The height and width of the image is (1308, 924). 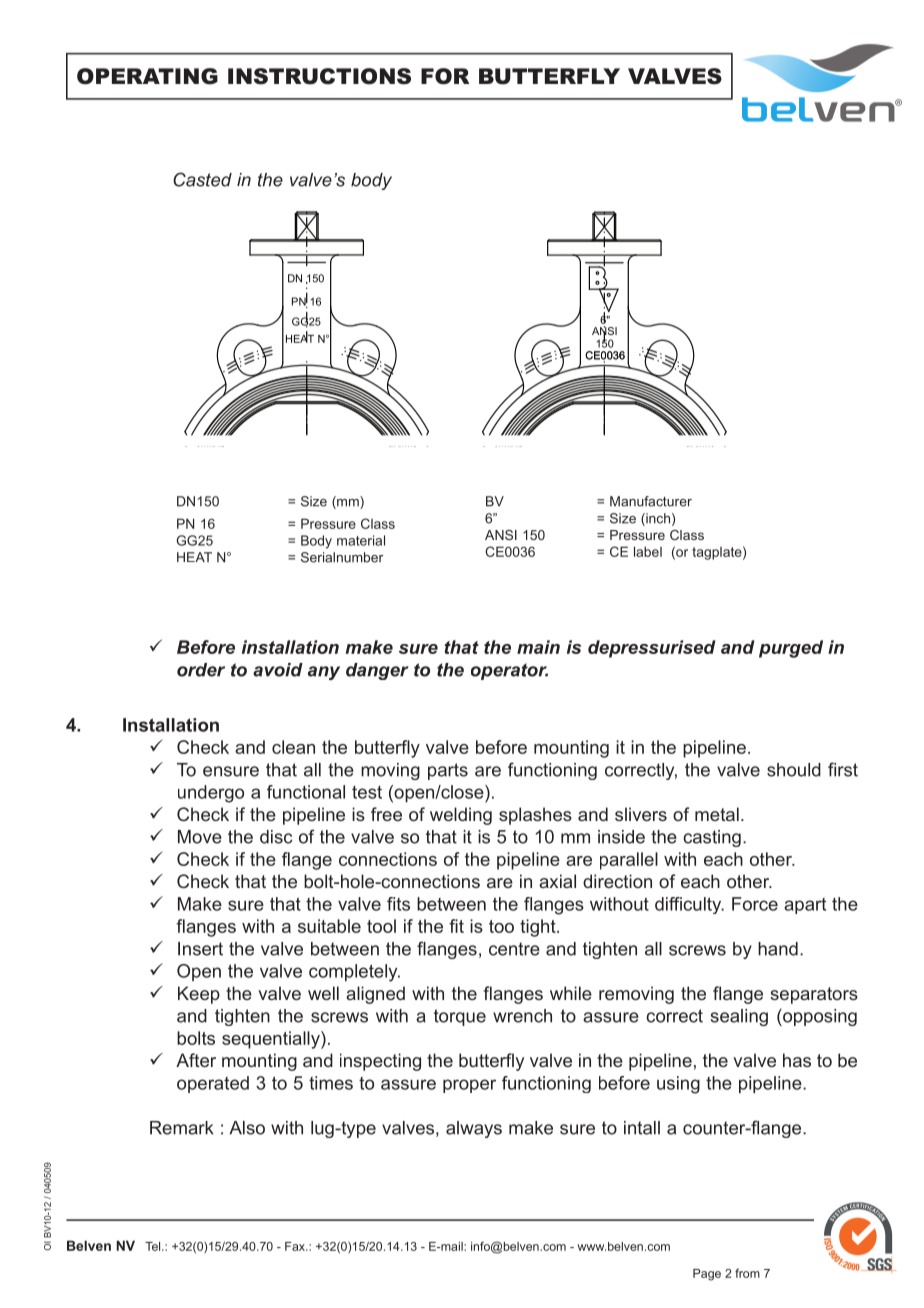 What do you see at coordinates (474, 1129) in the image?
I see `always` at bounding box center [474, 1129].
